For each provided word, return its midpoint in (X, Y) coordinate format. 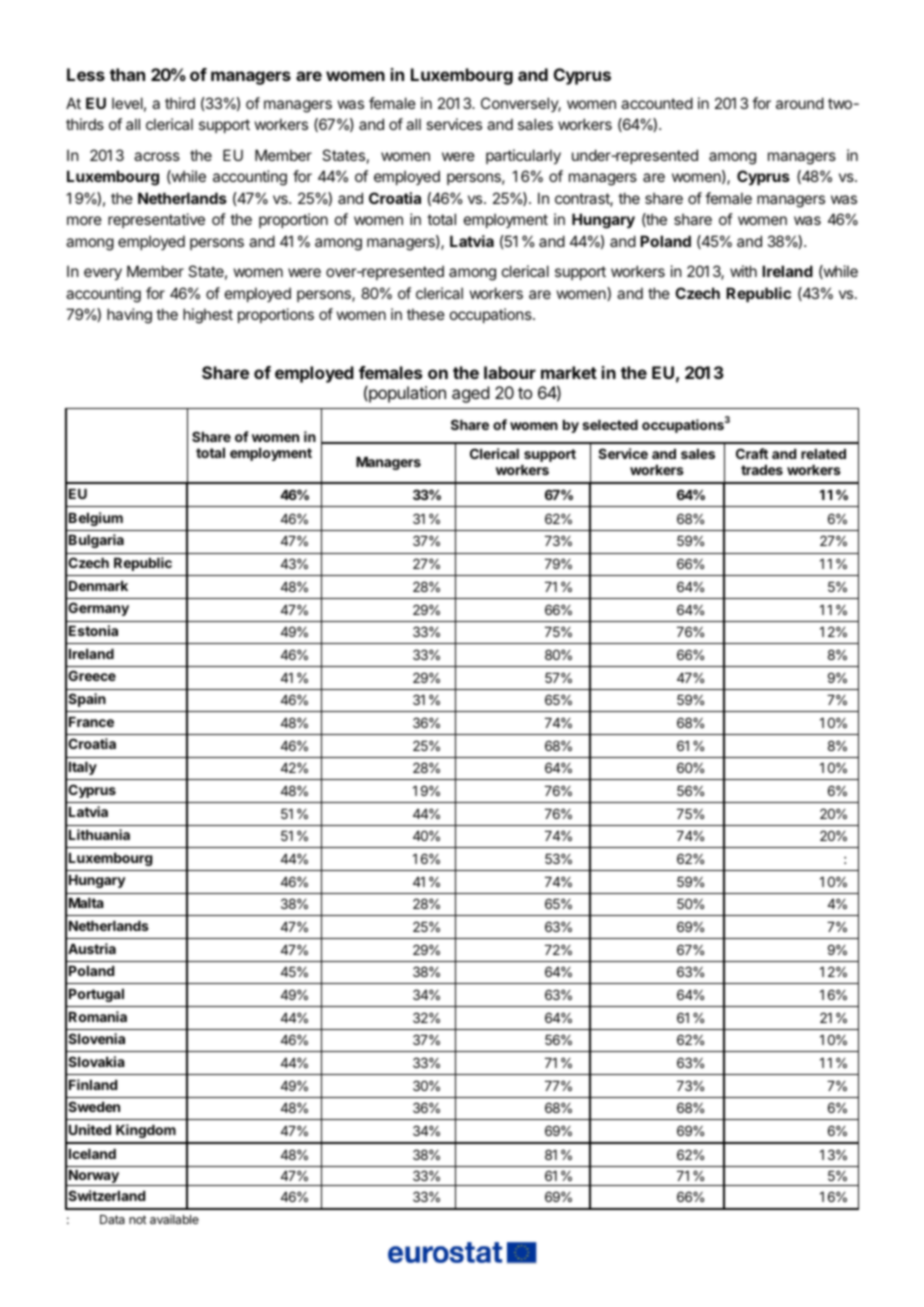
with (743, 271)
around (800, 103)
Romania (98, 1016)
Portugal (96, 995)
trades (762, 470)
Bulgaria (96, 541)
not (138, 1219)
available (174, 1219)
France (91, 722)
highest (208, 316)
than (127, 74)
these (426, 314)
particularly (523, 156)
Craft (752, 453)
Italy (83, 768)
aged (470, 394)
